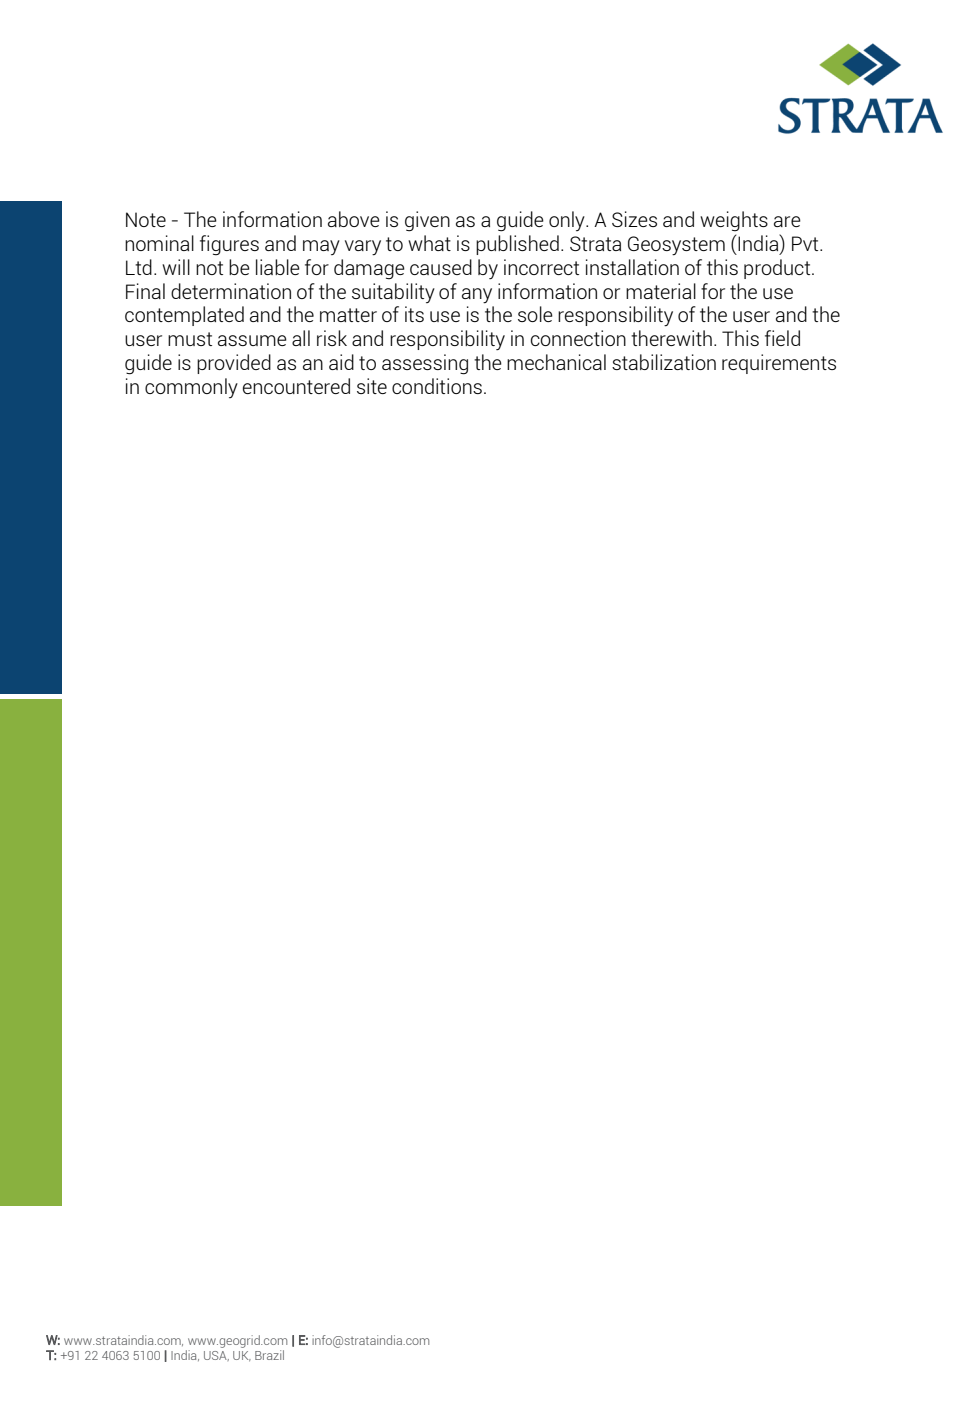 Image resolution: width=975 pixels, height=1408 pixels. What do you see at coordinates (441, 267) in the screenshot?
I see `caused` at bounding box center [441, 267].
